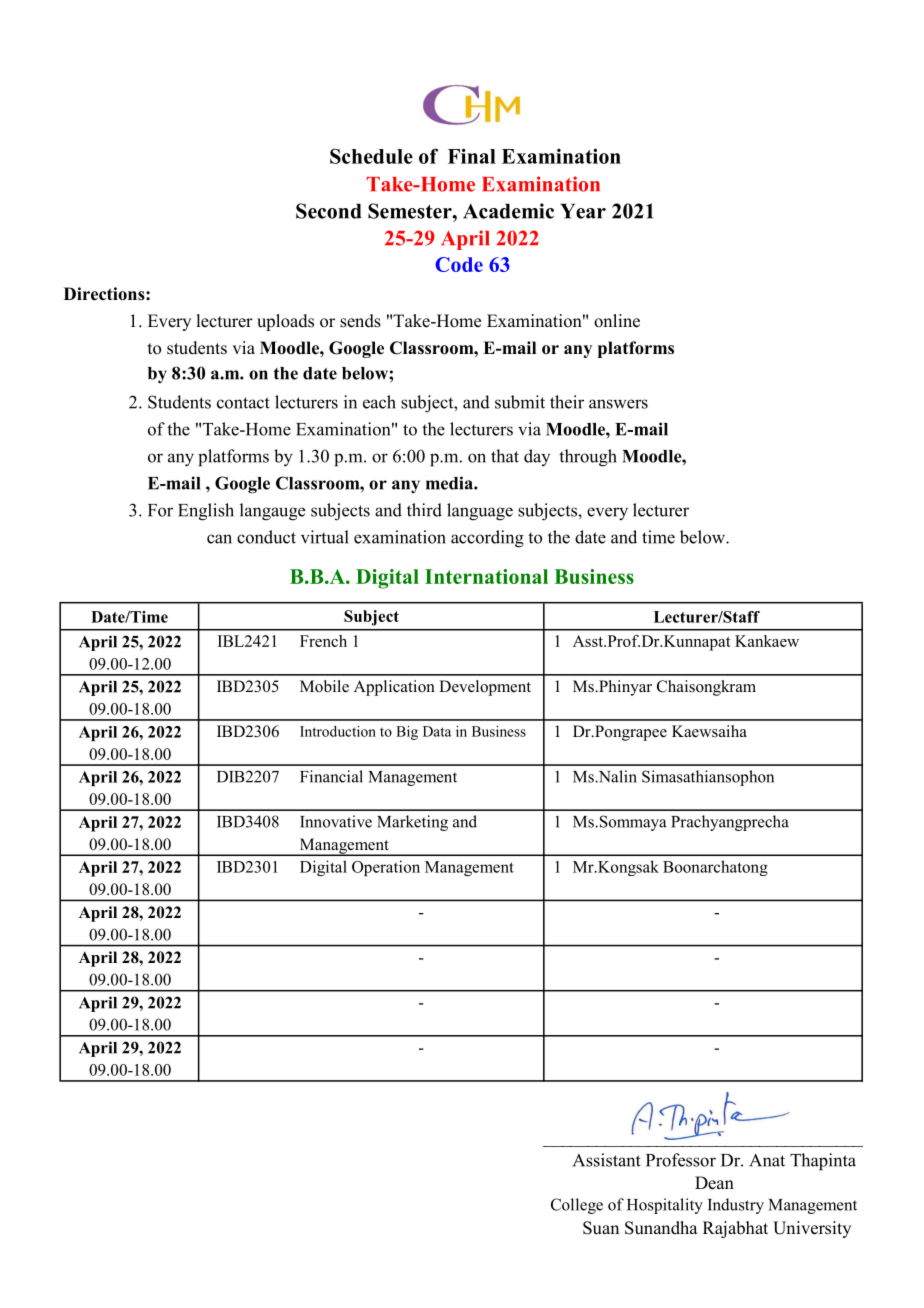 Image resolution: width=924 pixels, height=1308 pixels. I want to click on that, so click(505, 456).
